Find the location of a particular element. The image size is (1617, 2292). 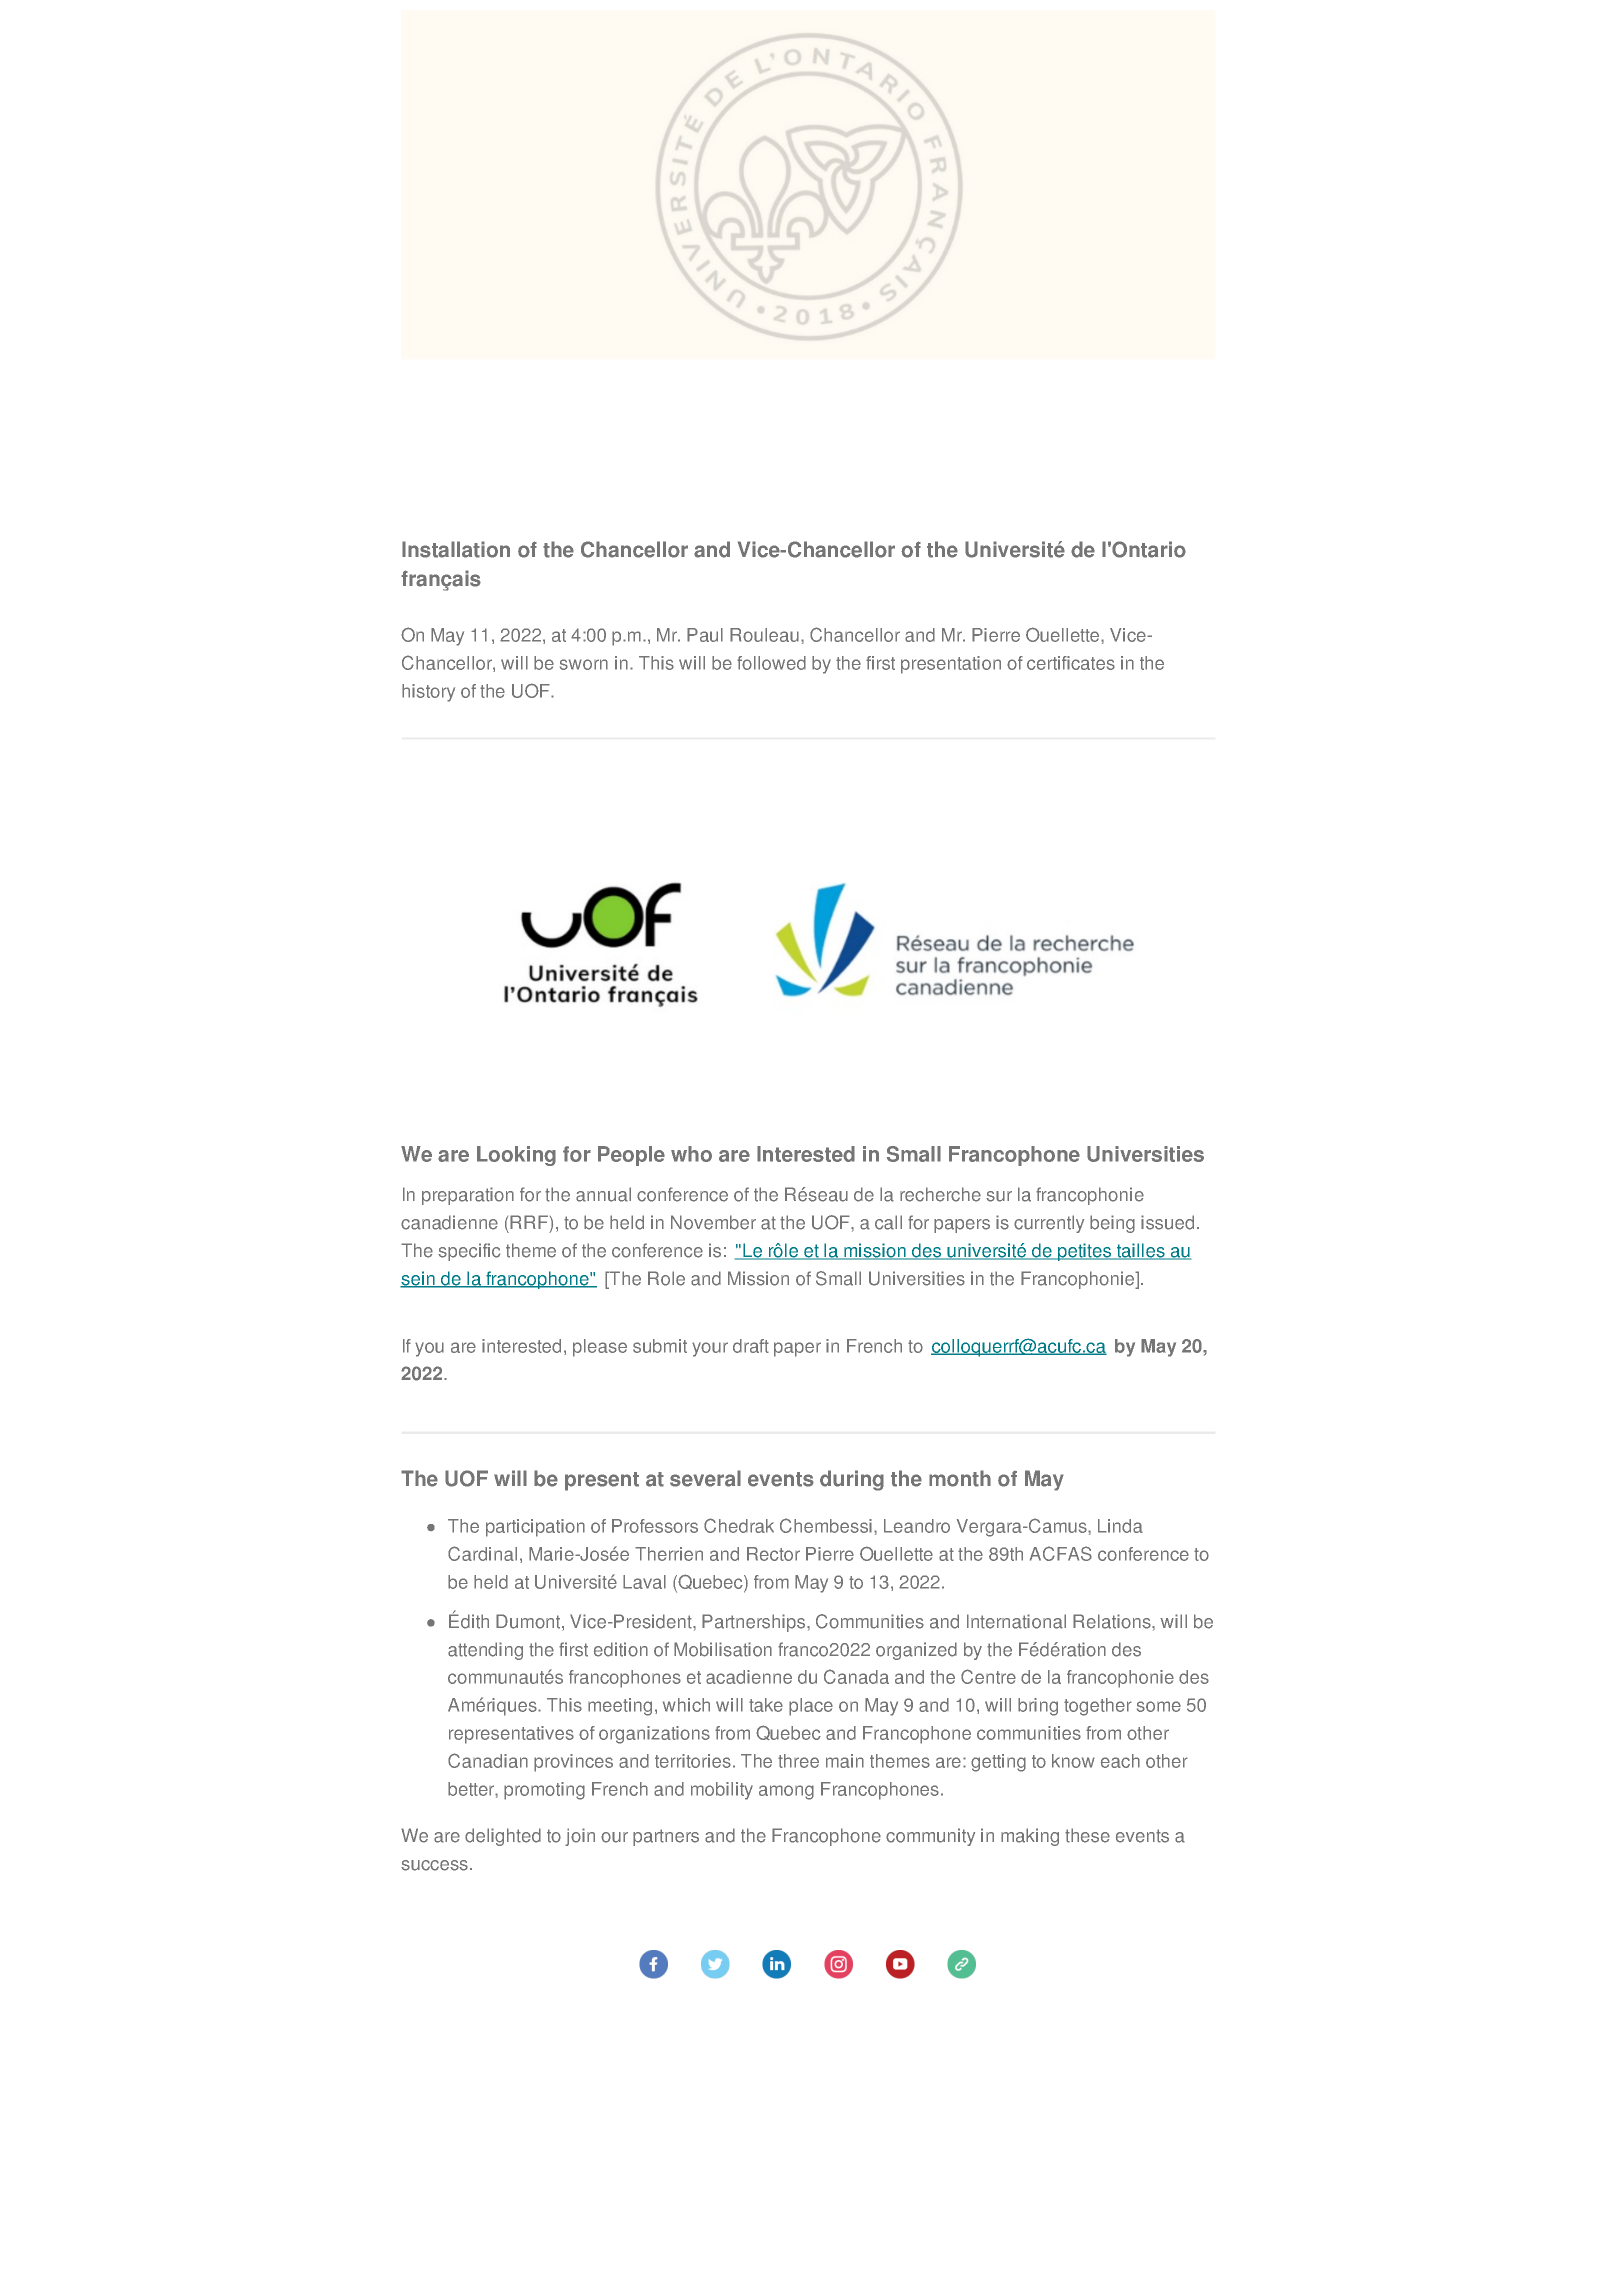

among is located at coordinates (786, 1792).
